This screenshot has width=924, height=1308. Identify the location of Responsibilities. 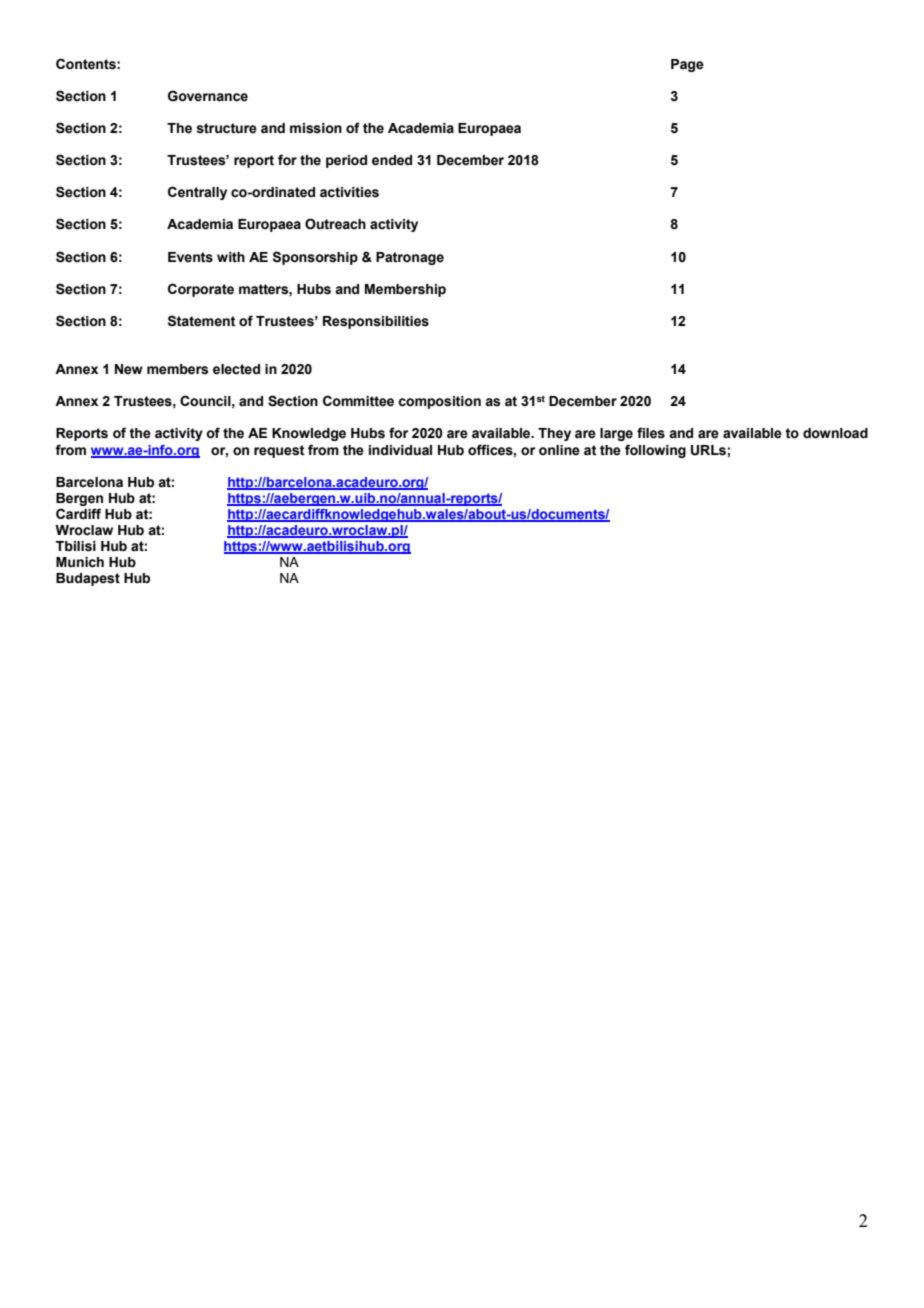
(376, 322).
